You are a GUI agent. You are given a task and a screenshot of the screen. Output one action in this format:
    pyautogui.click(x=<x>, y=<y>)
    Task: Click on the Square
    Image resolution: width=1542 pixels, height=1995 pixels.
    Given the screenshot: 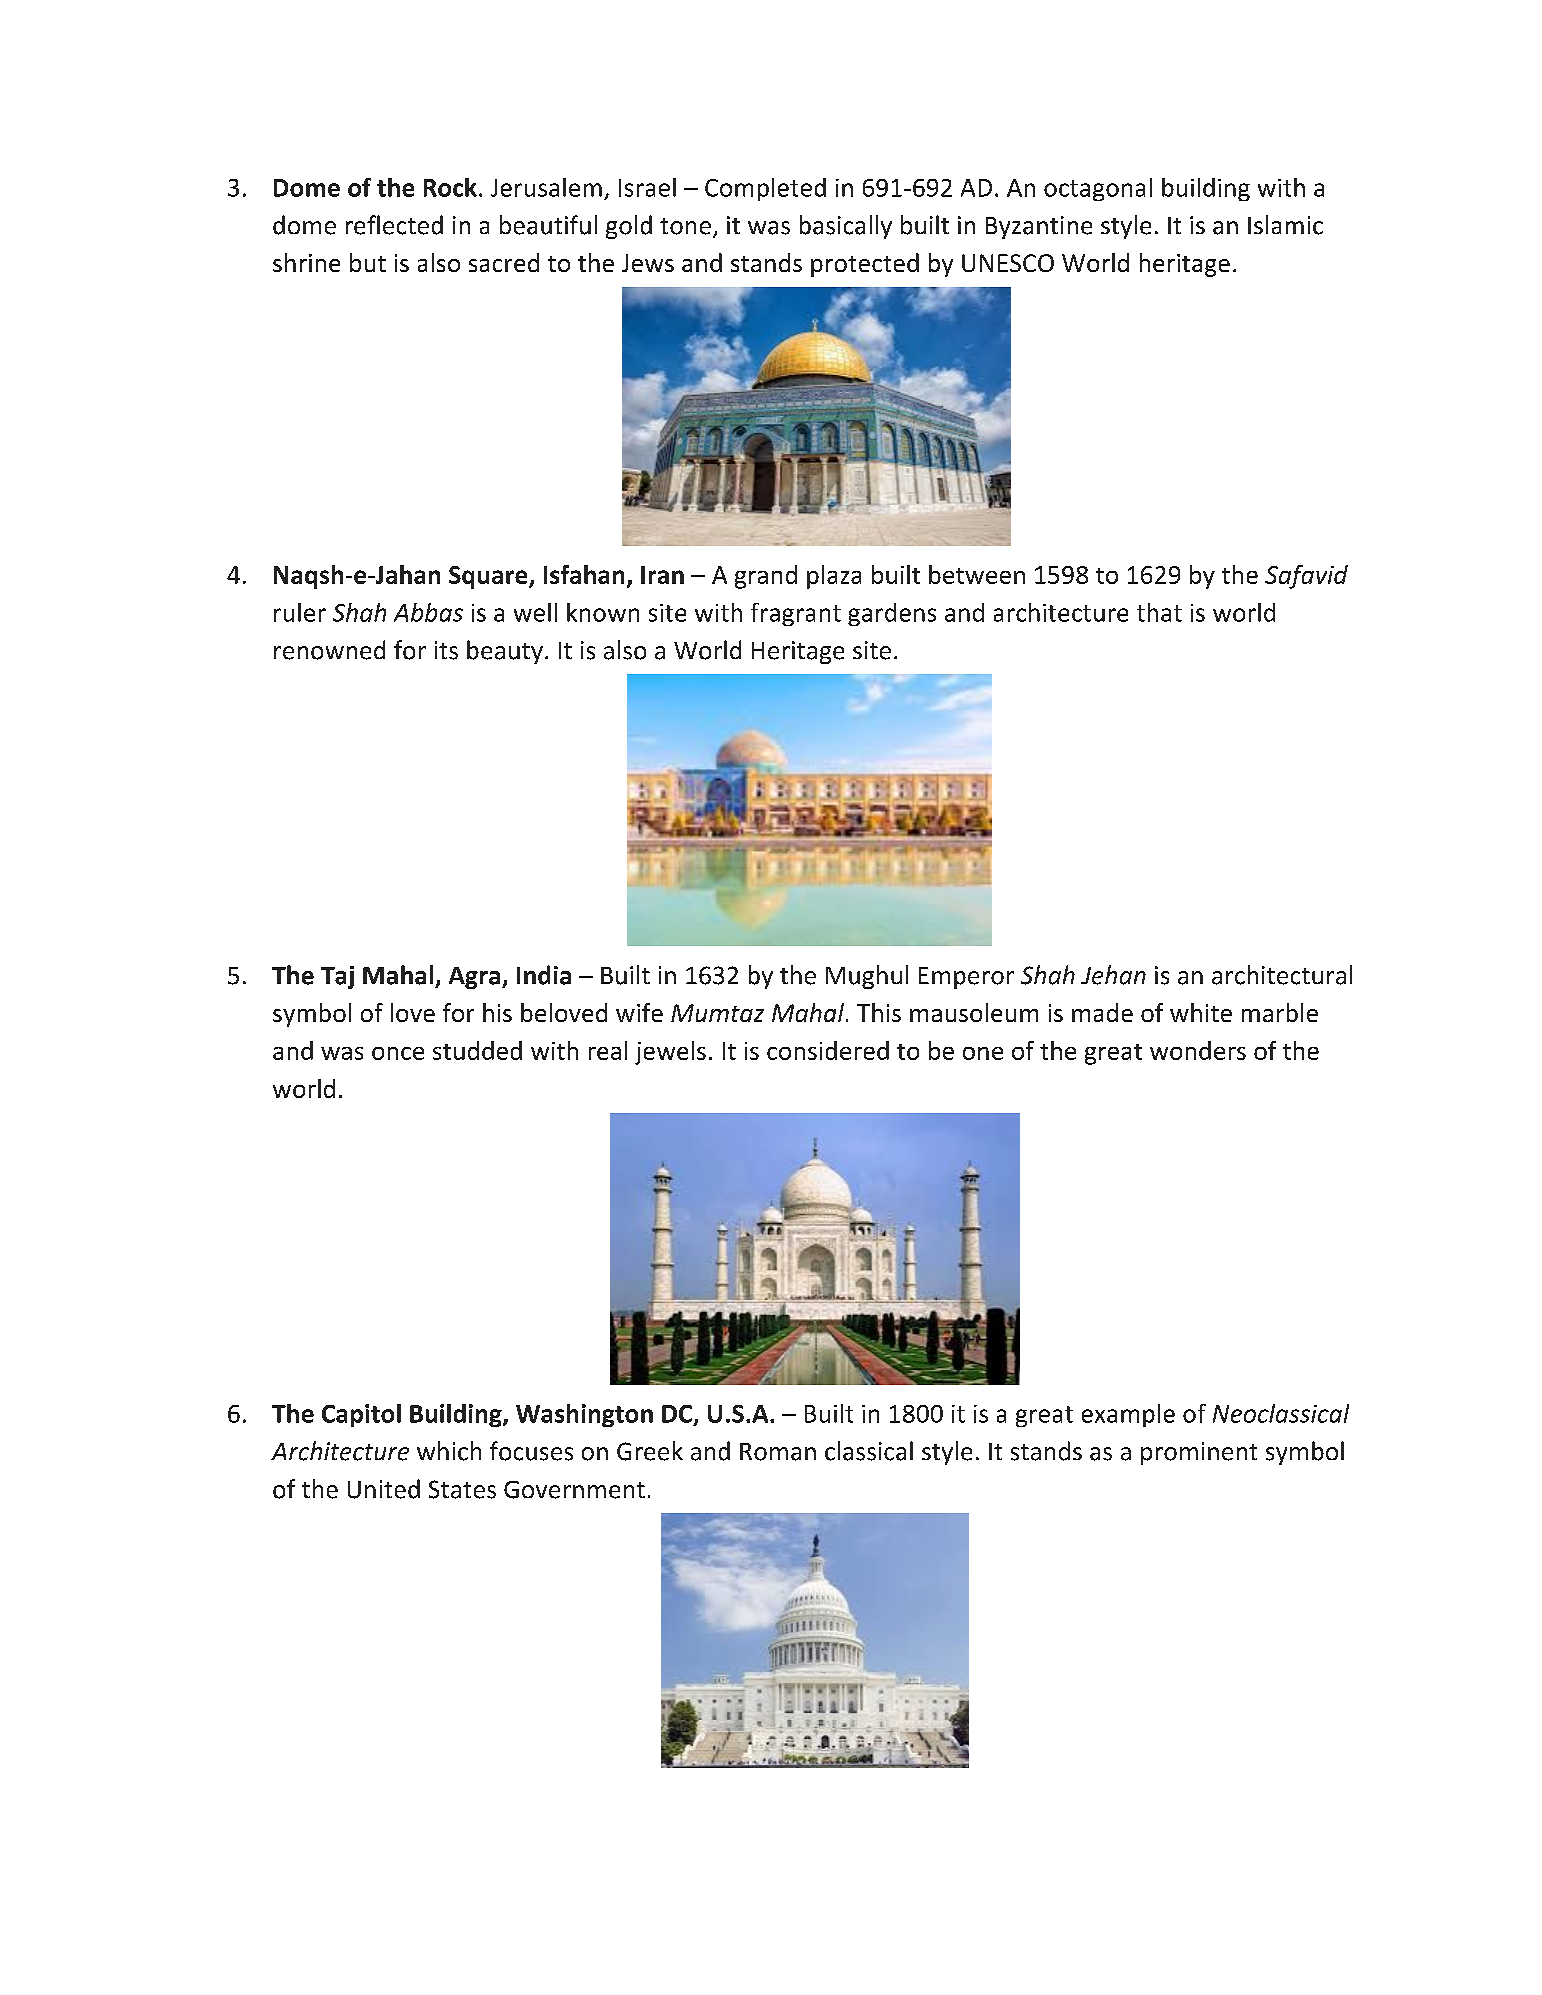 What is the action you would take?
    pyautogui.click(x=489, y=577)
